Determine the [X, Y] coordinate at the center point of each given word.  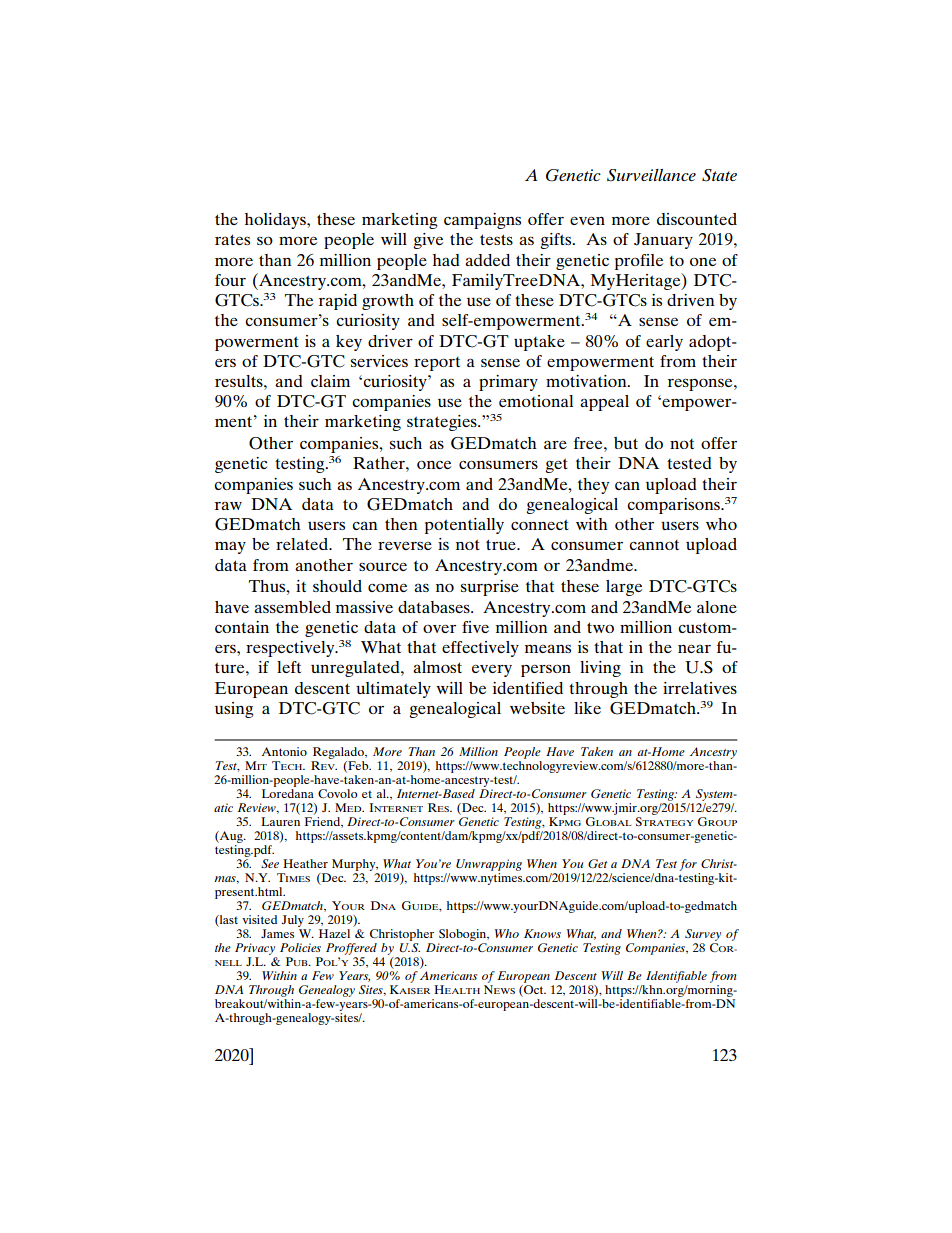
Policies [300, 947]
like [587, 708]
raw [228, 505]
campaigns [482, 221]
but [626, 443]
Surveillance [651, 175]
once [434, 464]
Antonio [284, 751]
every [492, 670]
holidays [276, 221]
